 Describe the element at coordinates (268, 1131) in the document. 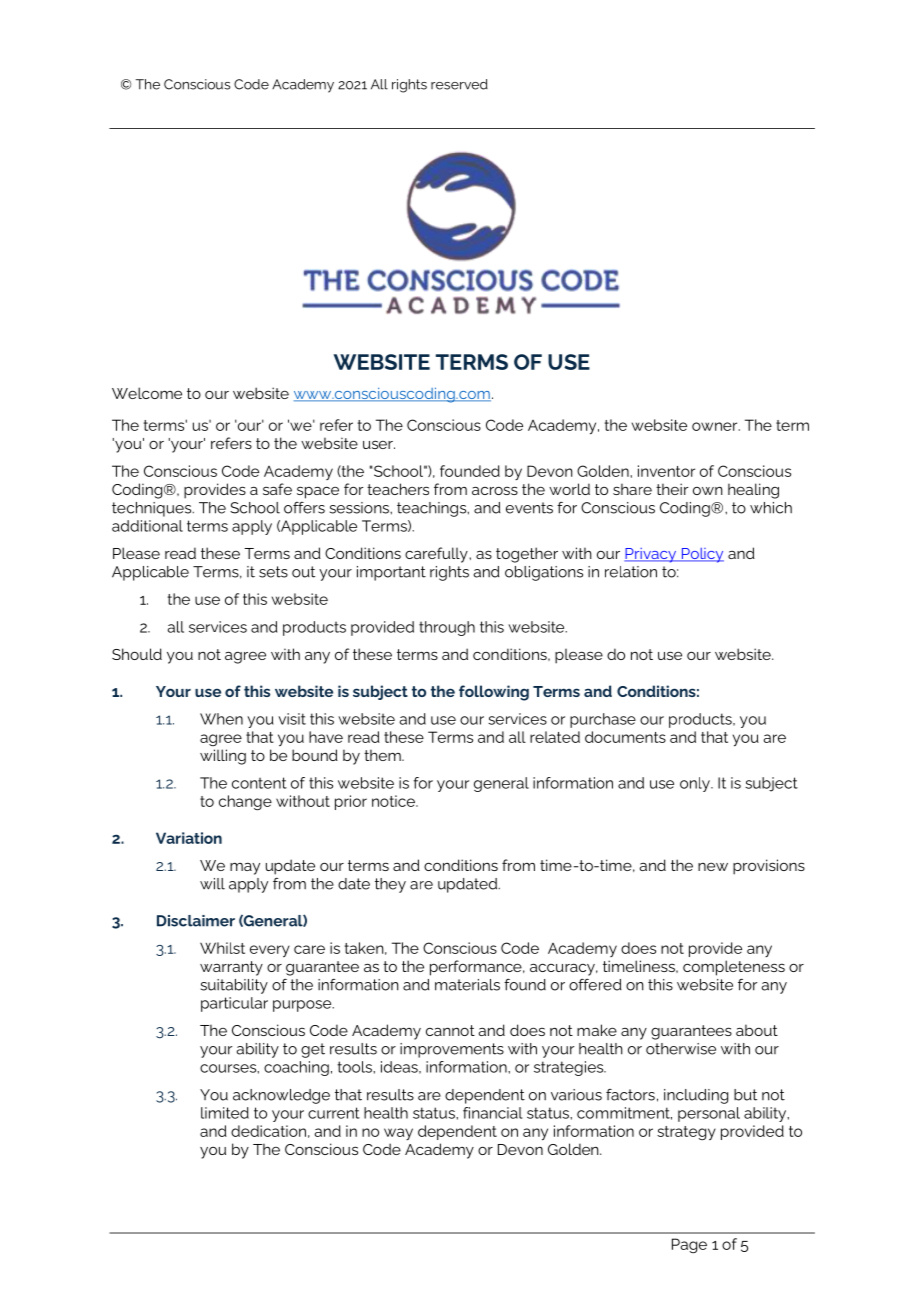

I see `dedication` at that location.
